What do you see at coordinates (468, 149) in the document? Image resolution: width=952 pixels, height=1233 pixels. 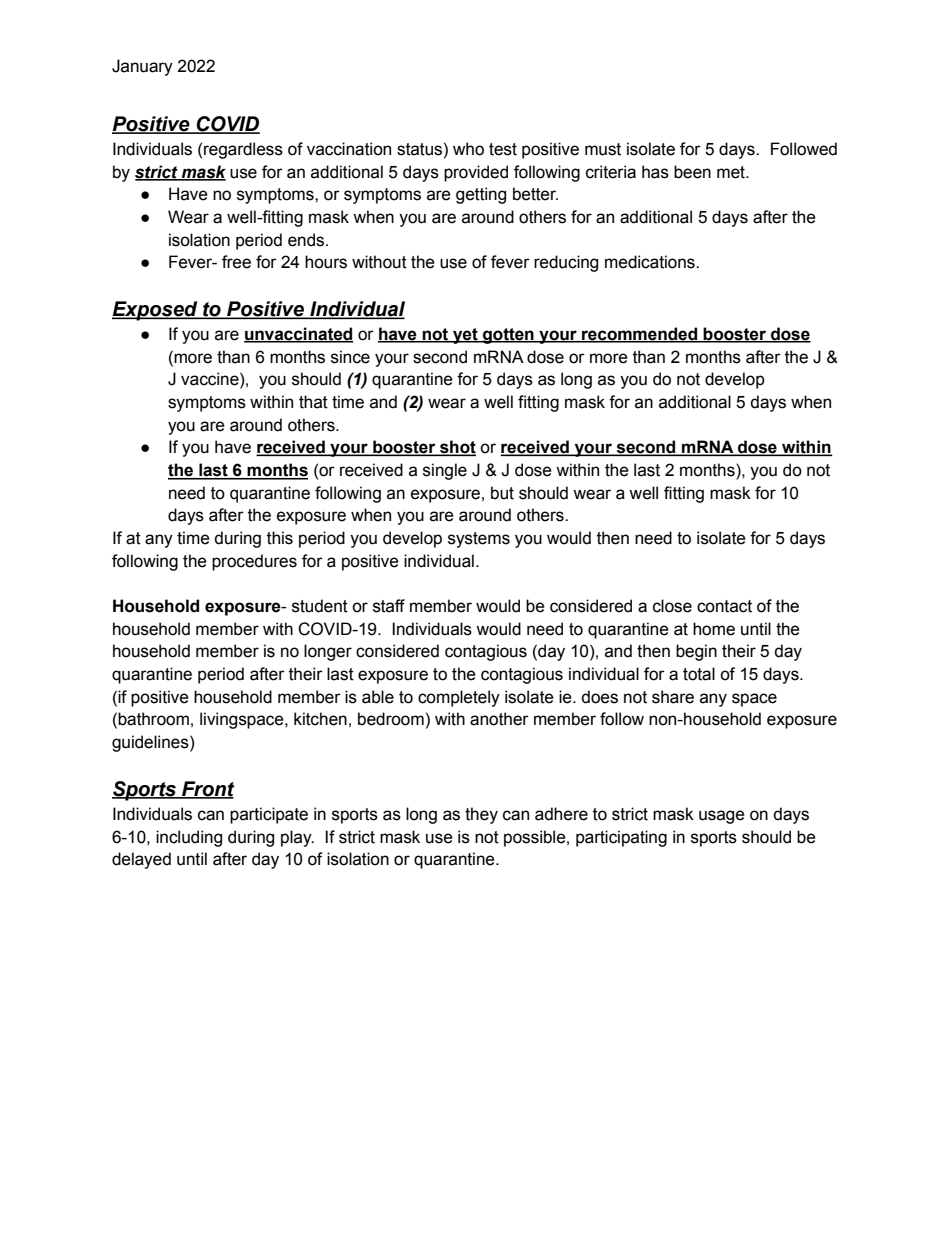 I see `who` at bounding box center [468, 149].
